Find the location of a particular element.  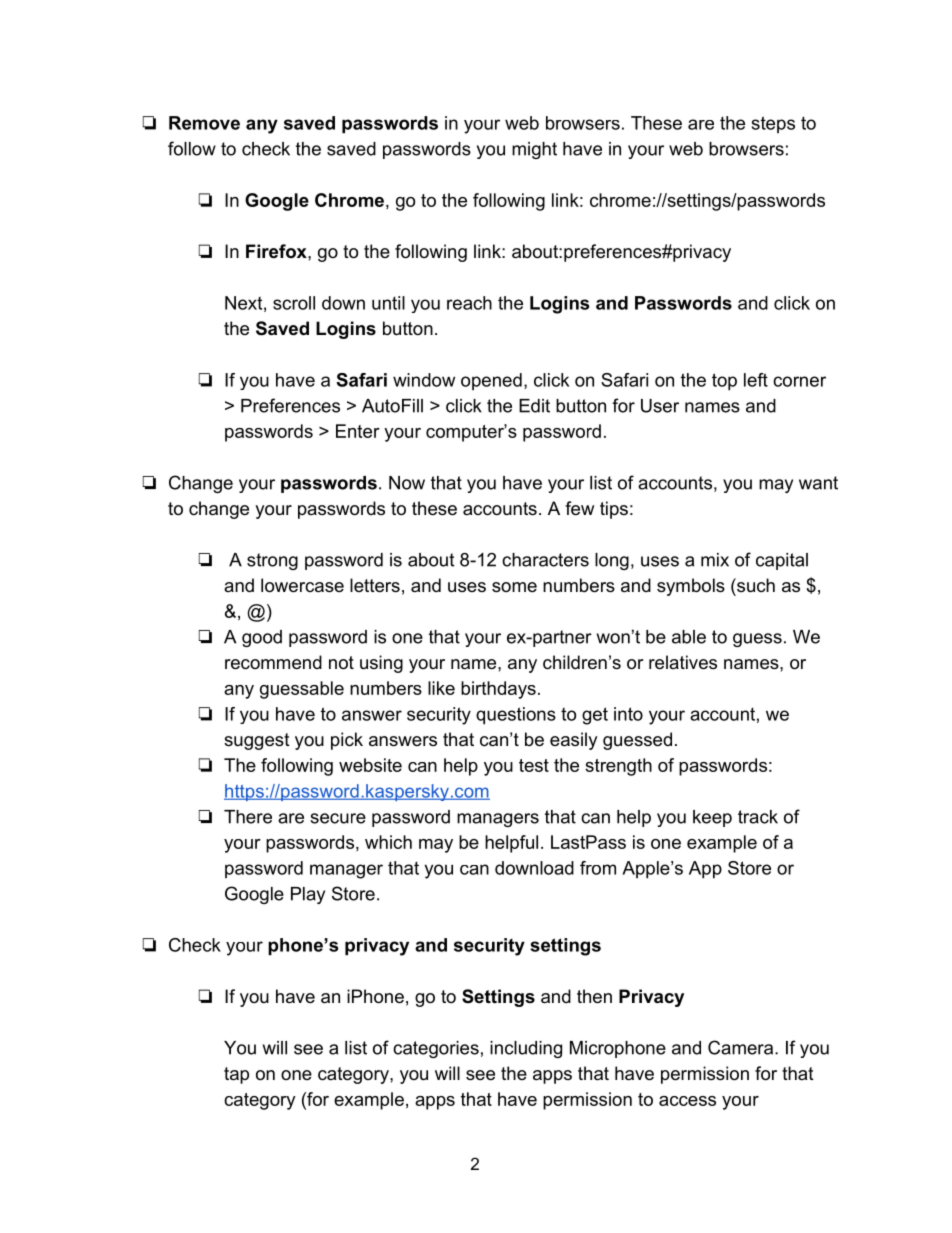

steps is located at coordinates (773, 125).
